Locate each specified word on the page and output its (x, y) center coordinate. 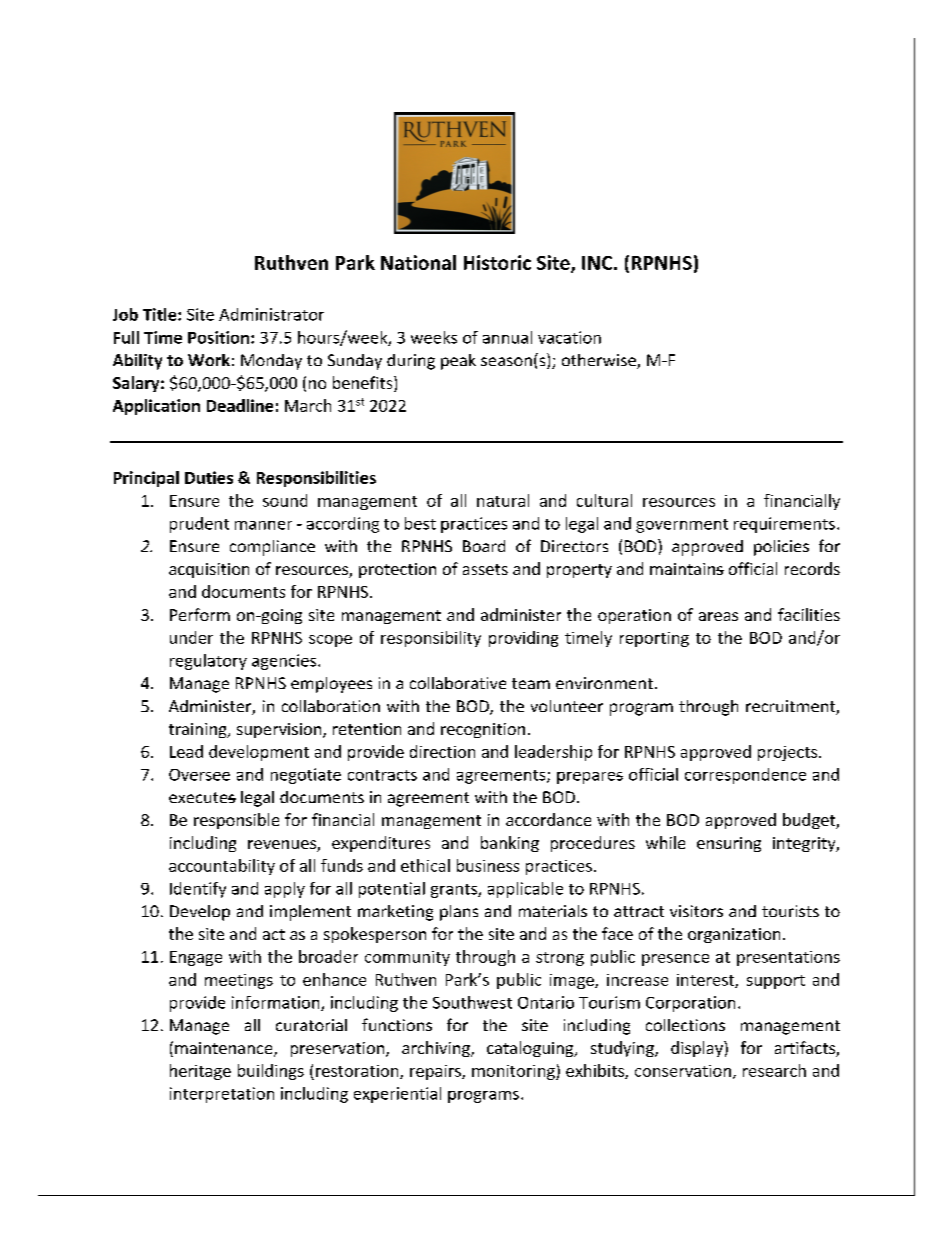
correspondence (745, 776)
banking (510, 844)
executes (202, 797)
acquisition (209, 570)
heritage (200, 1072)
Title (161, 314)
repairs (436, 1072)
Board (484, 546)
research (774, 1070)
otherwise (600, 361)
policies (781, 548)
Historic (497, 262)
